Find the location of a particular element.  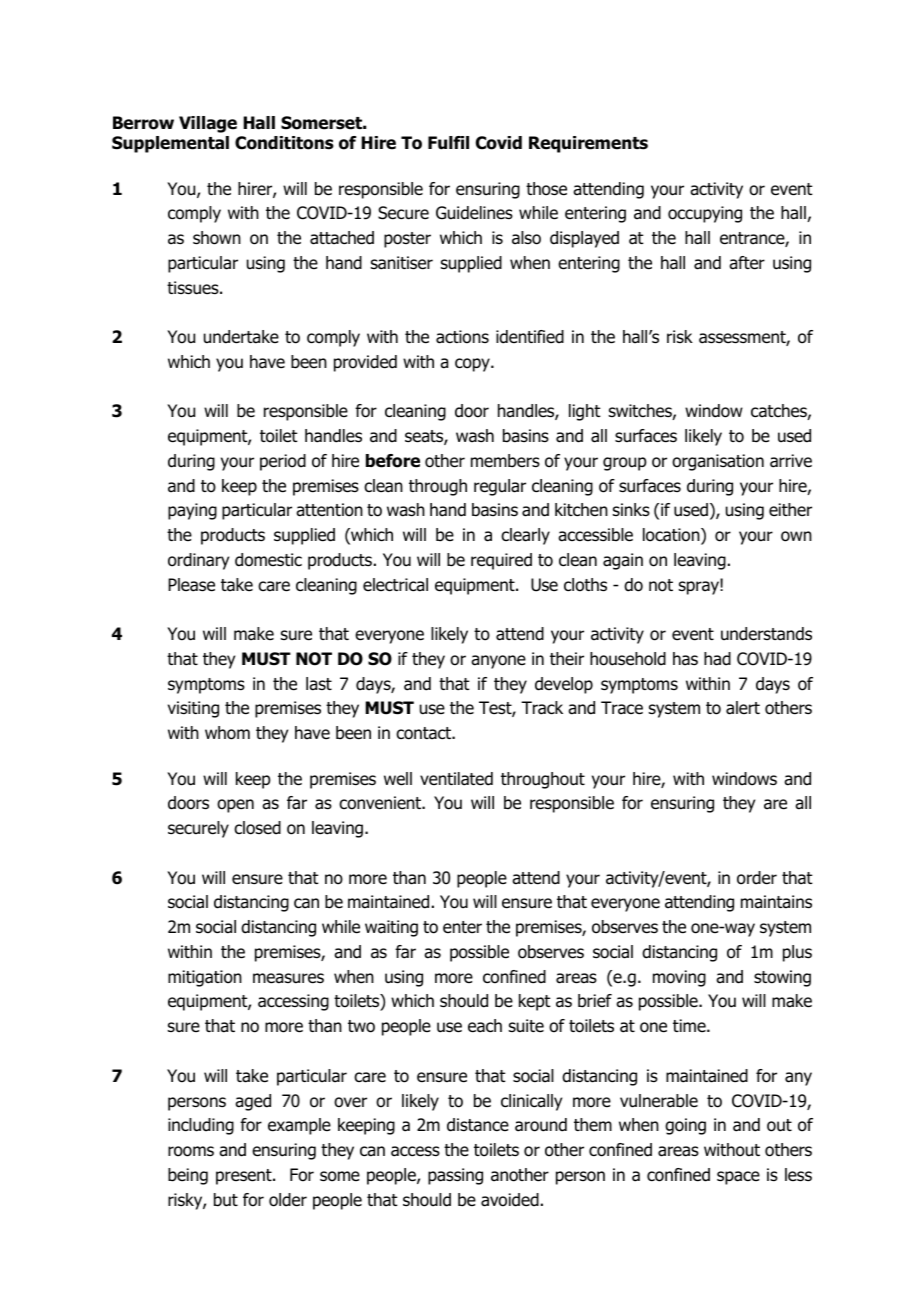

anyone is located at coordinates (498, 662).
